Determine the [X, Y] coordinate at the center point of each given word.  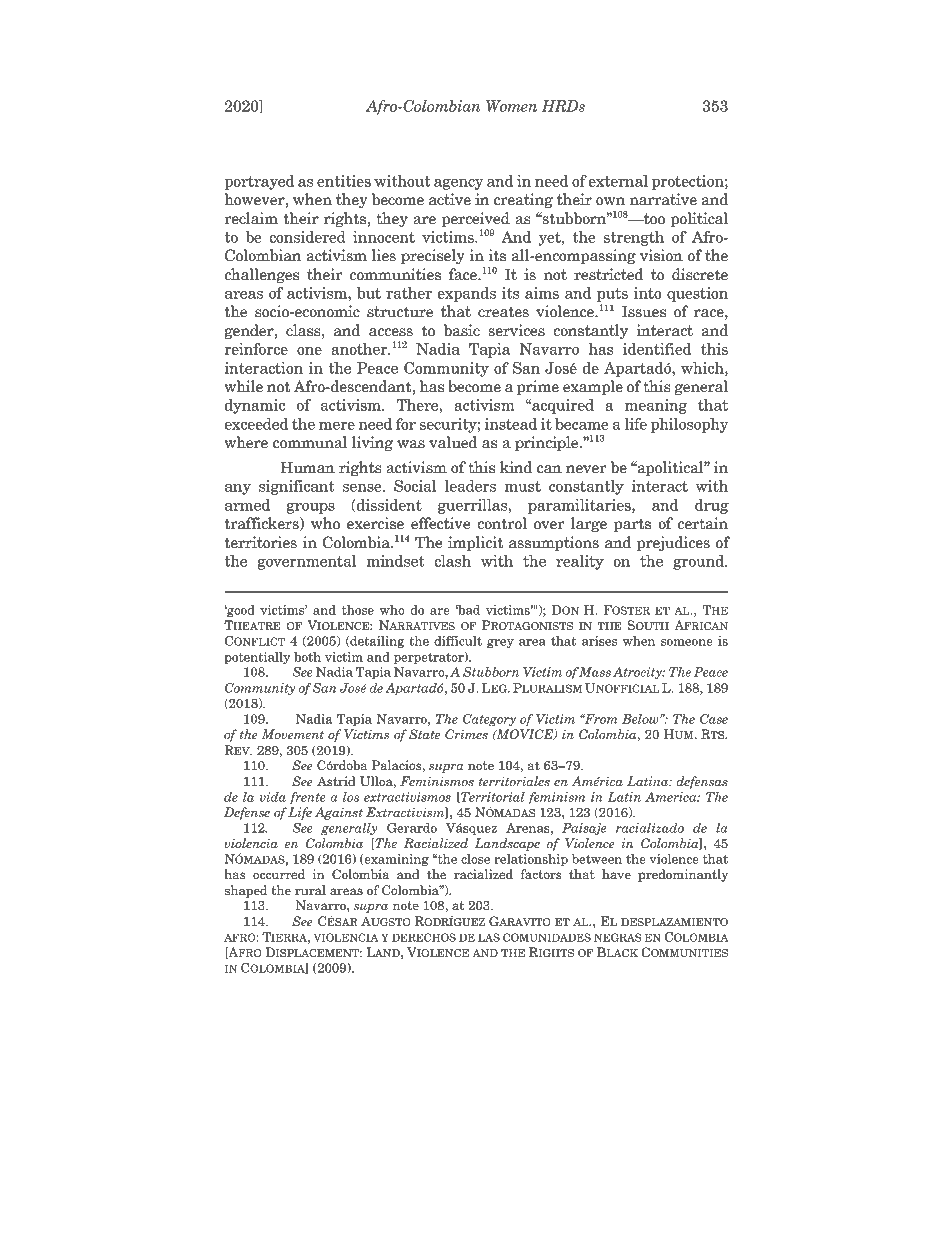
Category [489, 720]
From [600, 719]
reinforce [256, 349]
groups [310, 508]
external [618, 181]
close [475, 859]
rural [310, 890]
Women [511, 106]
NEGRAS [617, 937]
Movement [293, 734]
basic [462, 330]
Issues [644, 311]
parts [632, 525]
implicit [475, 544]
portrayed [259, 182]
